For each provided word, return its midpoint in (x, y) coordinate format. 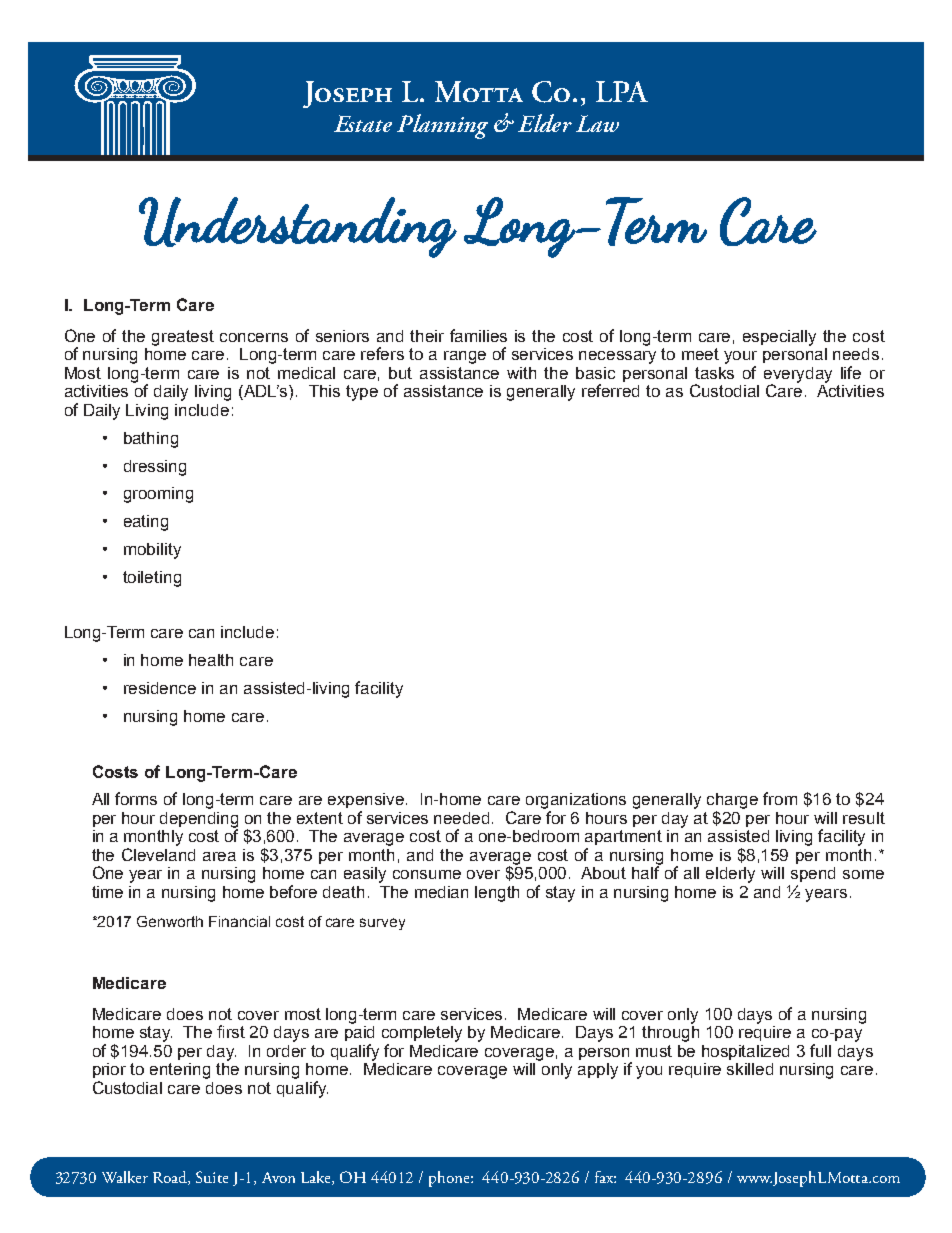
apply (598, 1071)
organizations (576, 801)
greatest (183, 338)
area (219, 856)
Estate (363, 123)
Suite (212, 1177)
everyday (798, 376)
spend (813, 874)
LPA (622, 91)
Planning (442, 126)
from (780, 798)
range (465, 357)
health (211, 660)
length (497, 894)
